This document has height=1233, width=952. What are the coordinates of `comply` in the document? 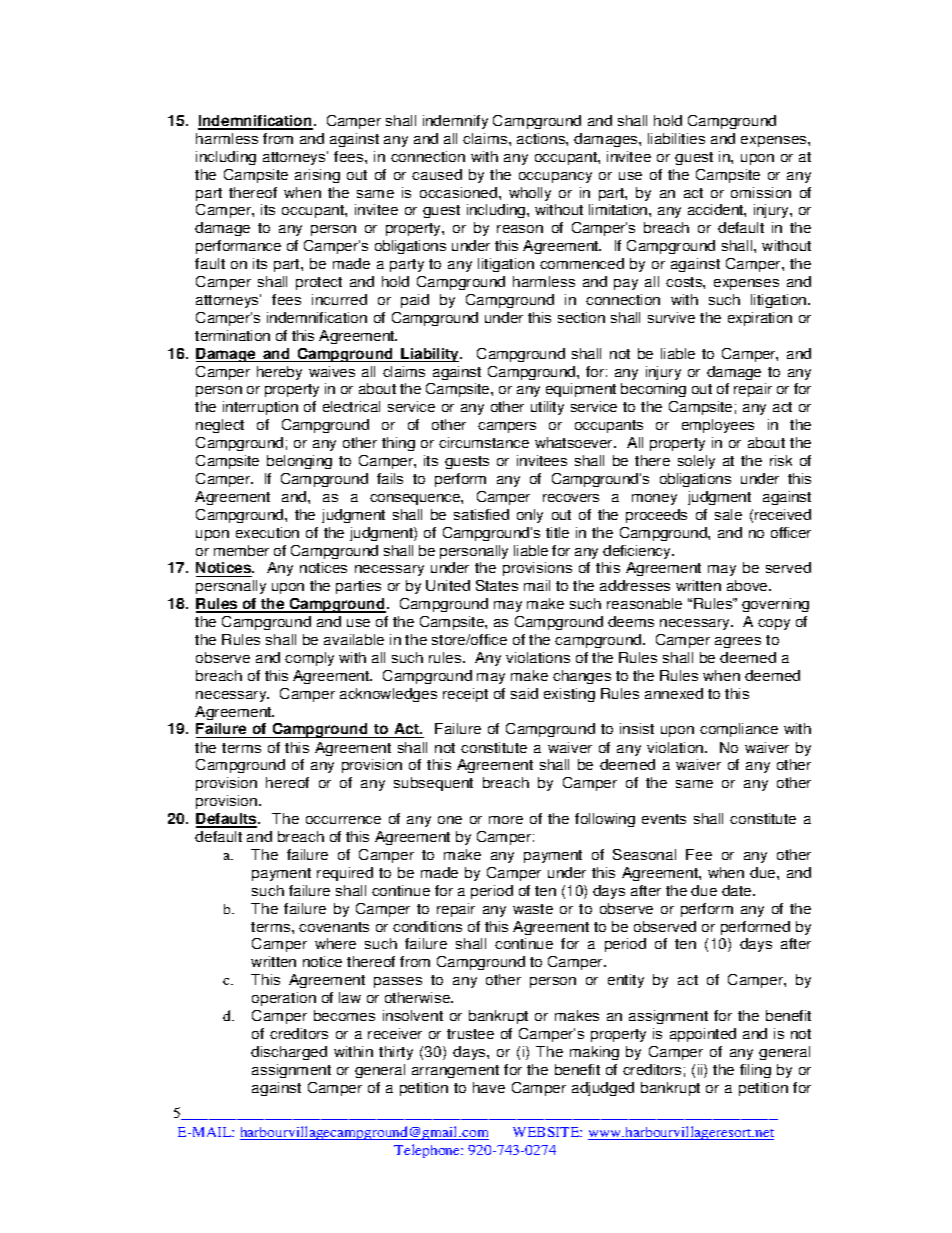 It's located at (309, 659).
